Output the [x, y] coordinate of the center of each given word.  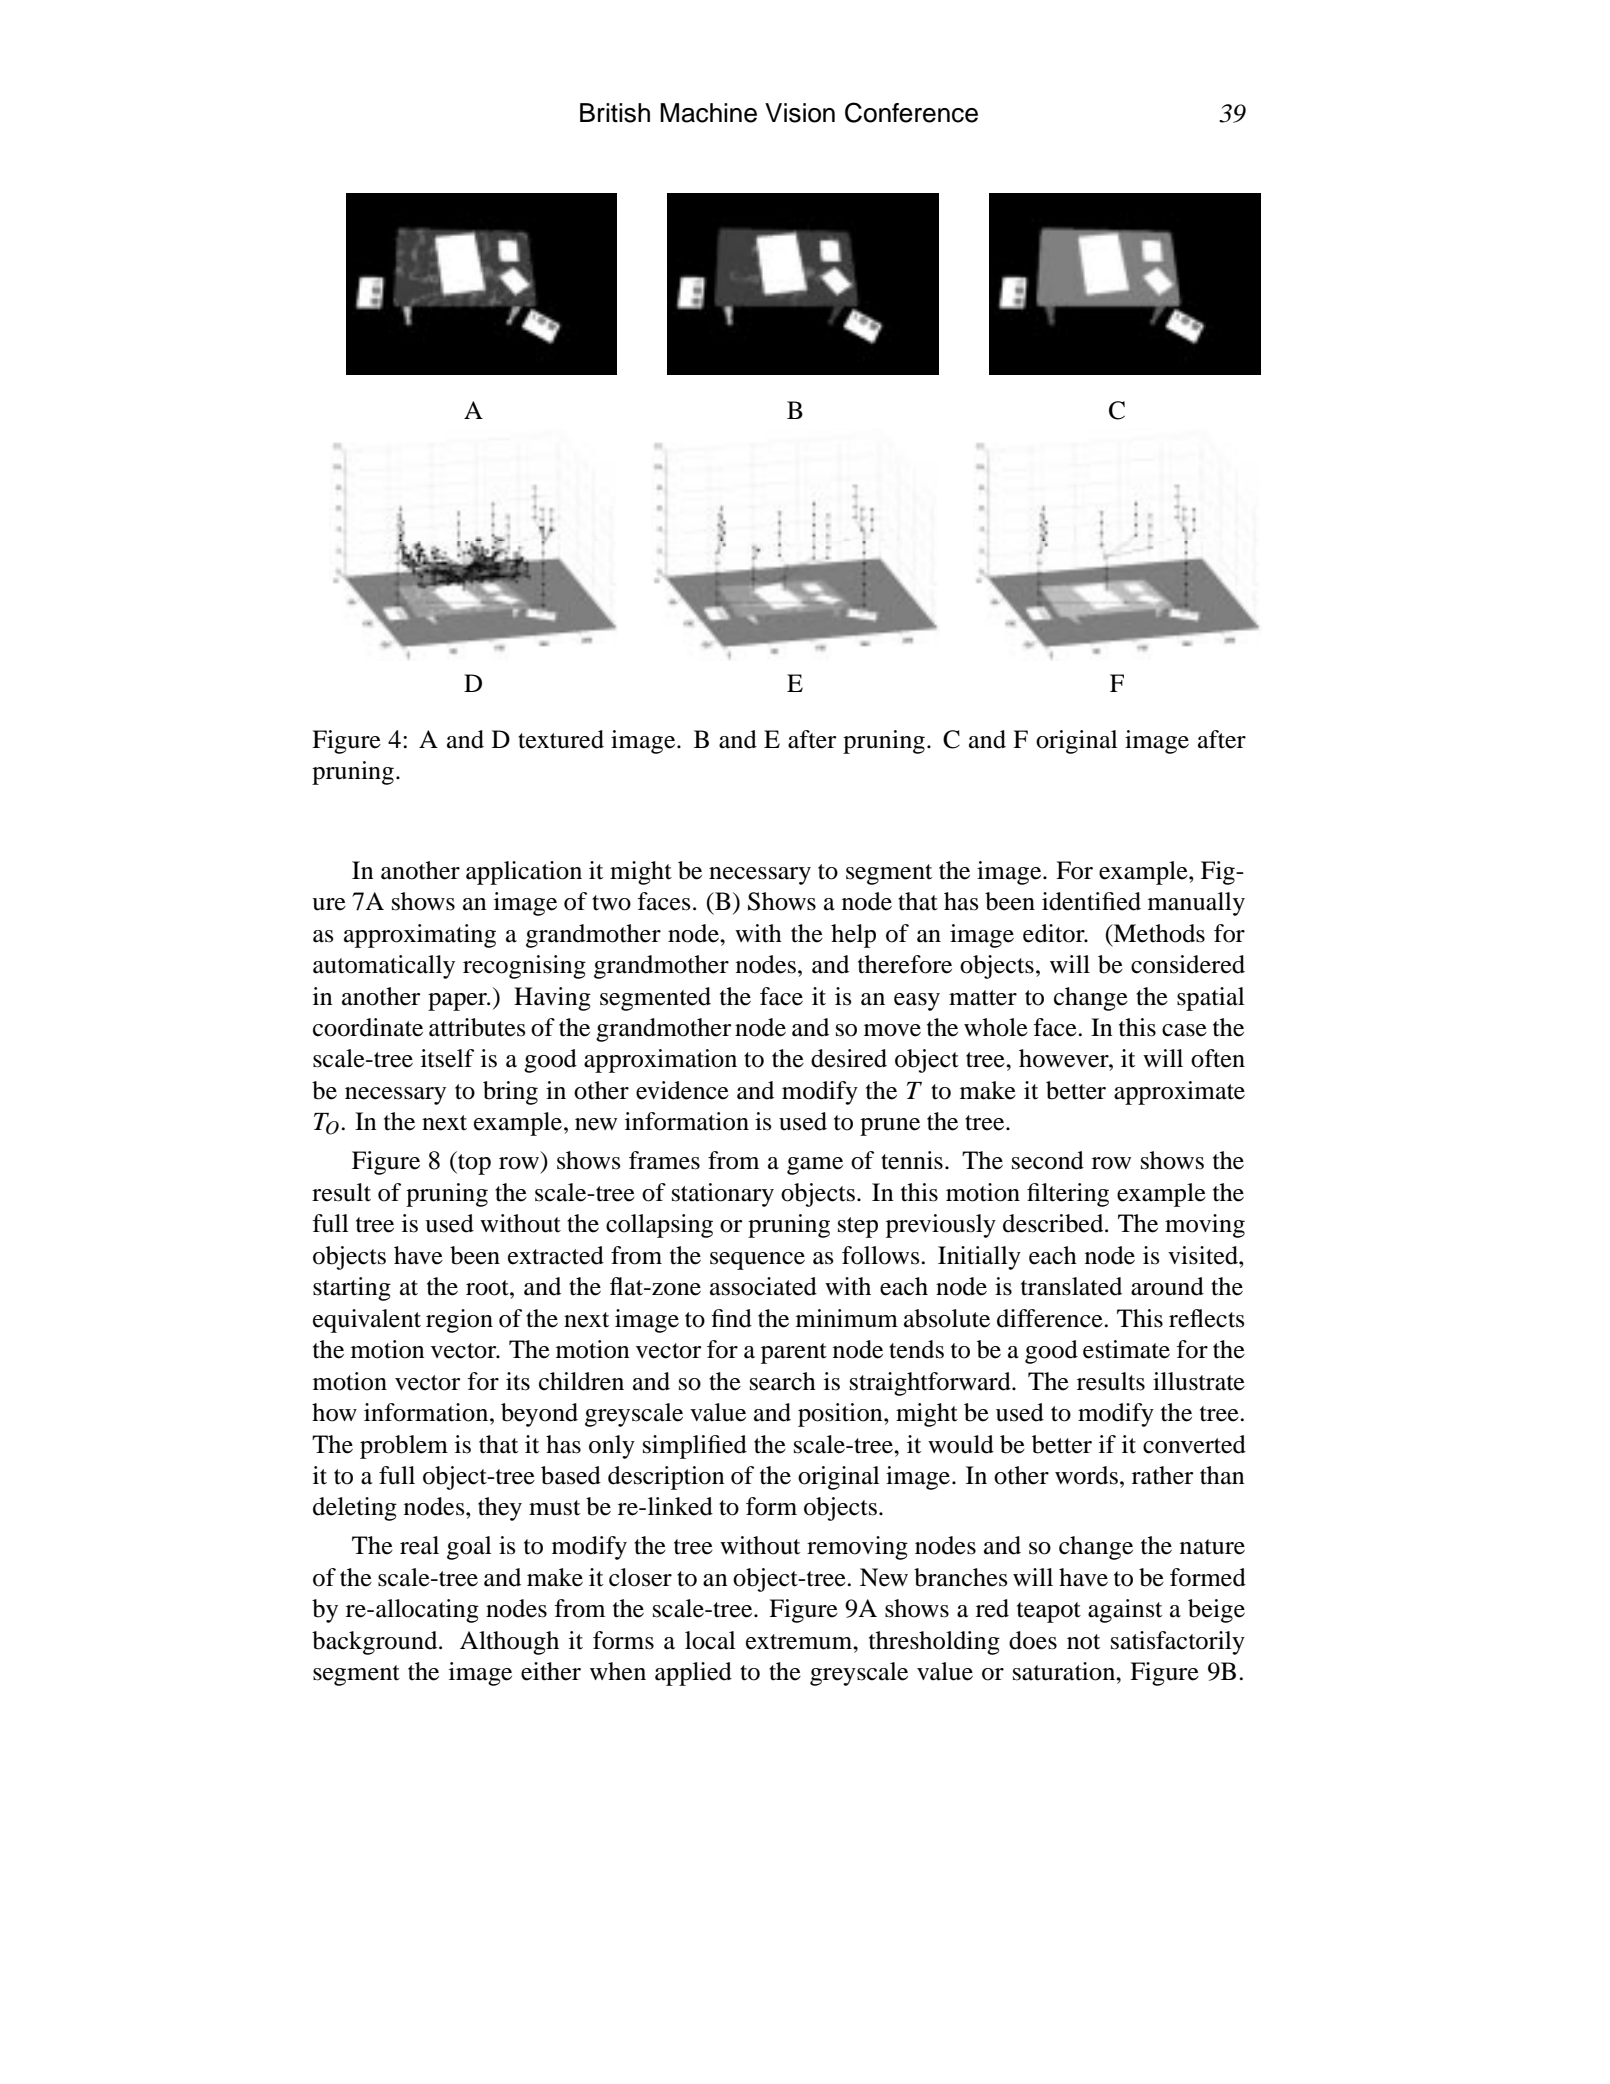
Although [509, 1643]
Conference [911, 112]
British [615, 113]
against [1125, 1611]
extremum [800, 1642]
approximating [420, 936]
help [853, 936]
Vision [800, 113]
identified [1091, 901]
